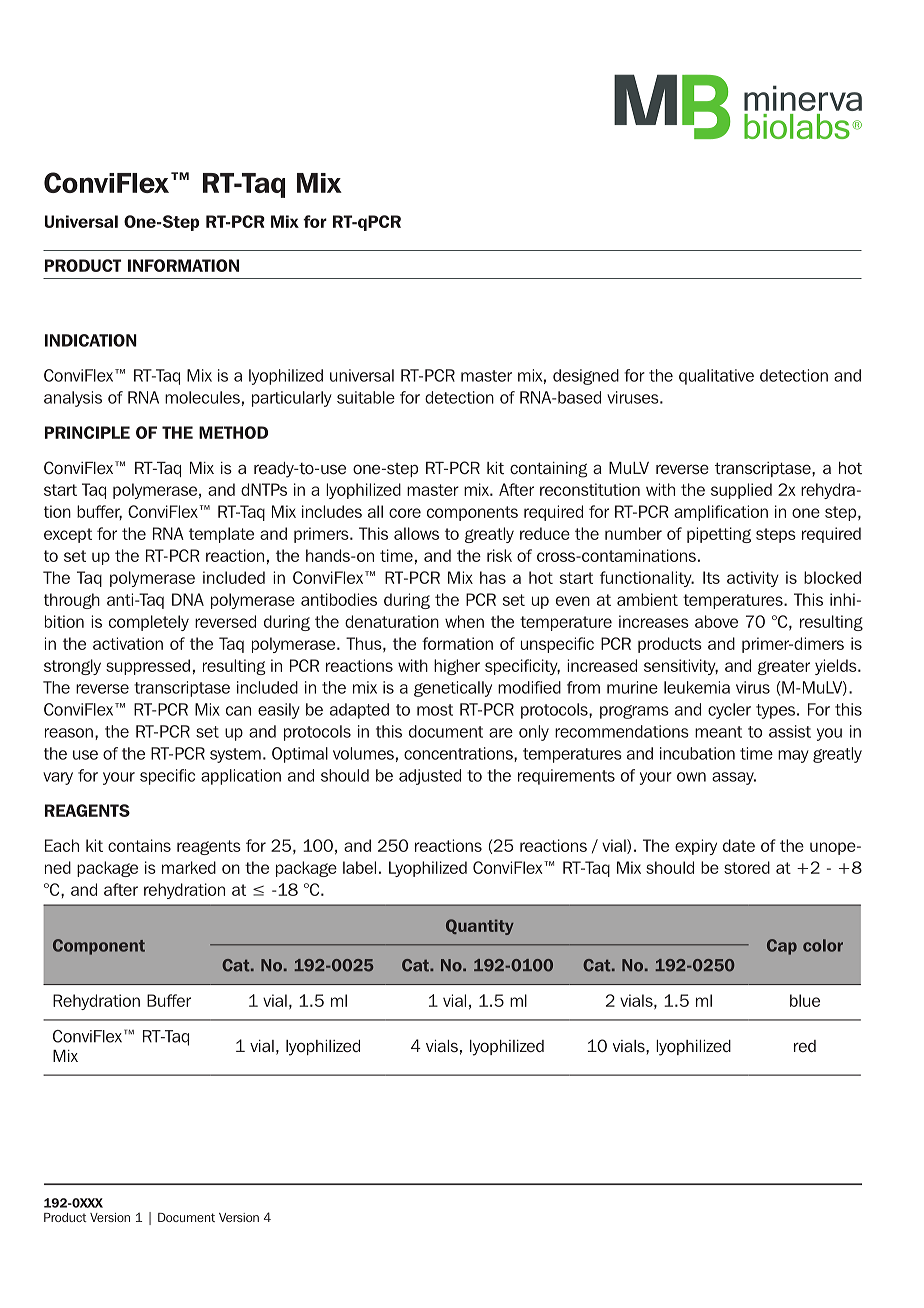 The height and width of the screenshot is (1308, 924). Describe the element at coordinates (202, 397) in the screenshot. I see `molecules` at that location.
